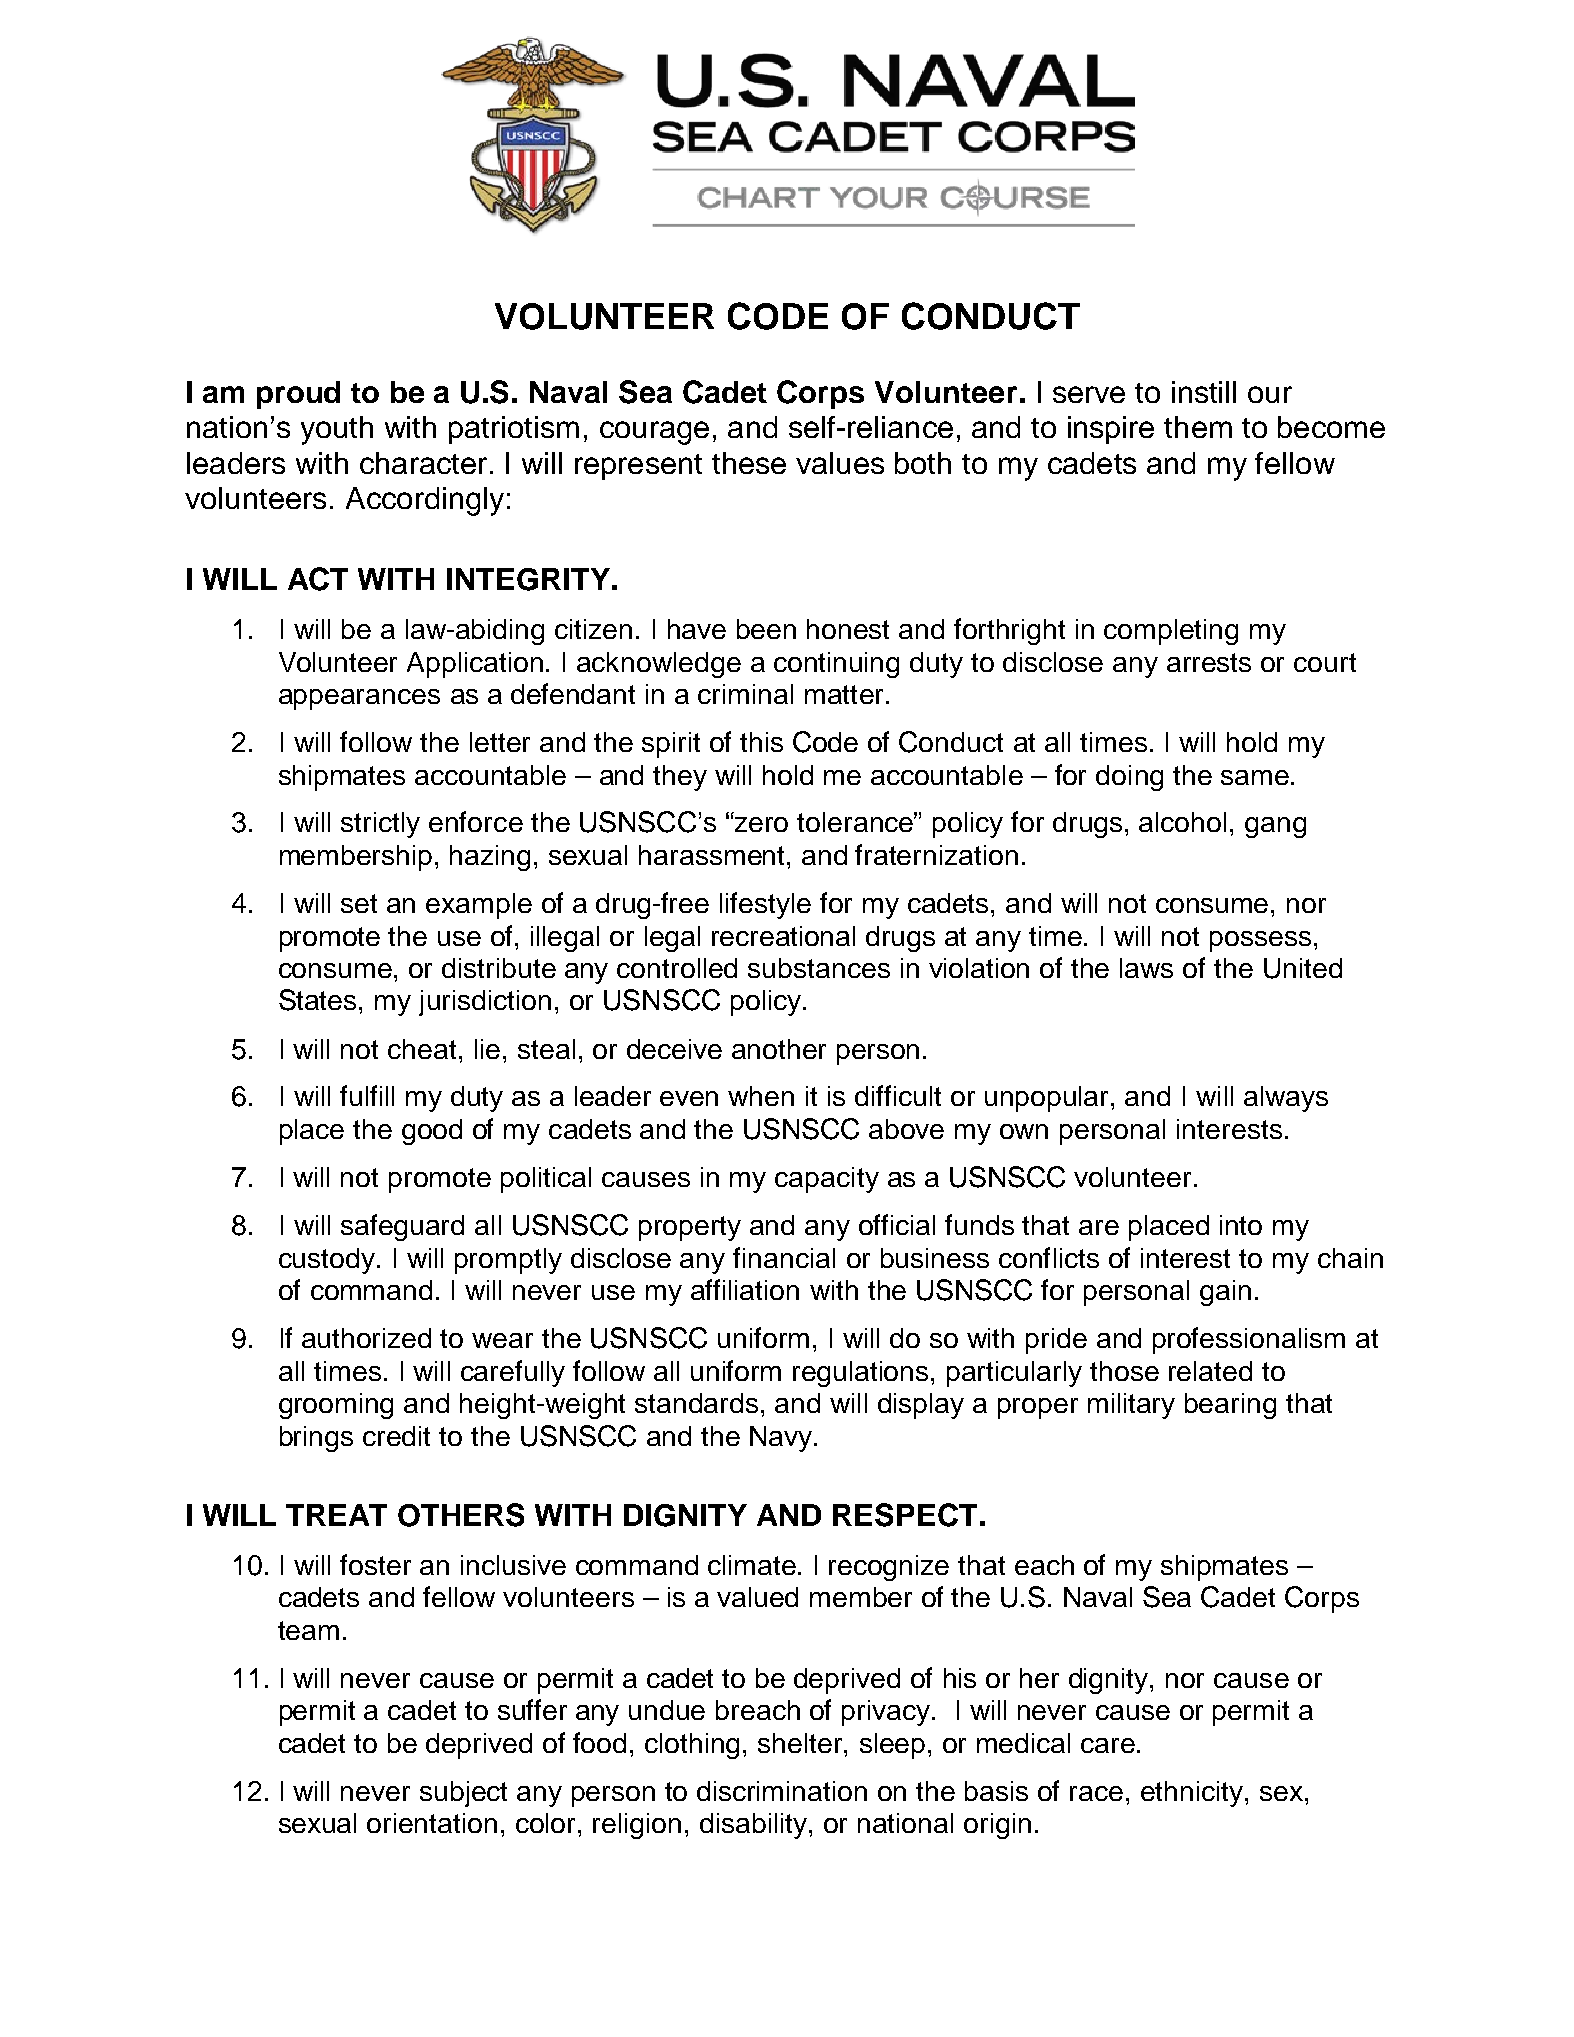 The height and width of the screenshot is (2037, 1574). Describe the element at coordinates (366, 1338) in the screenshot. I see `authorized` at that location.
